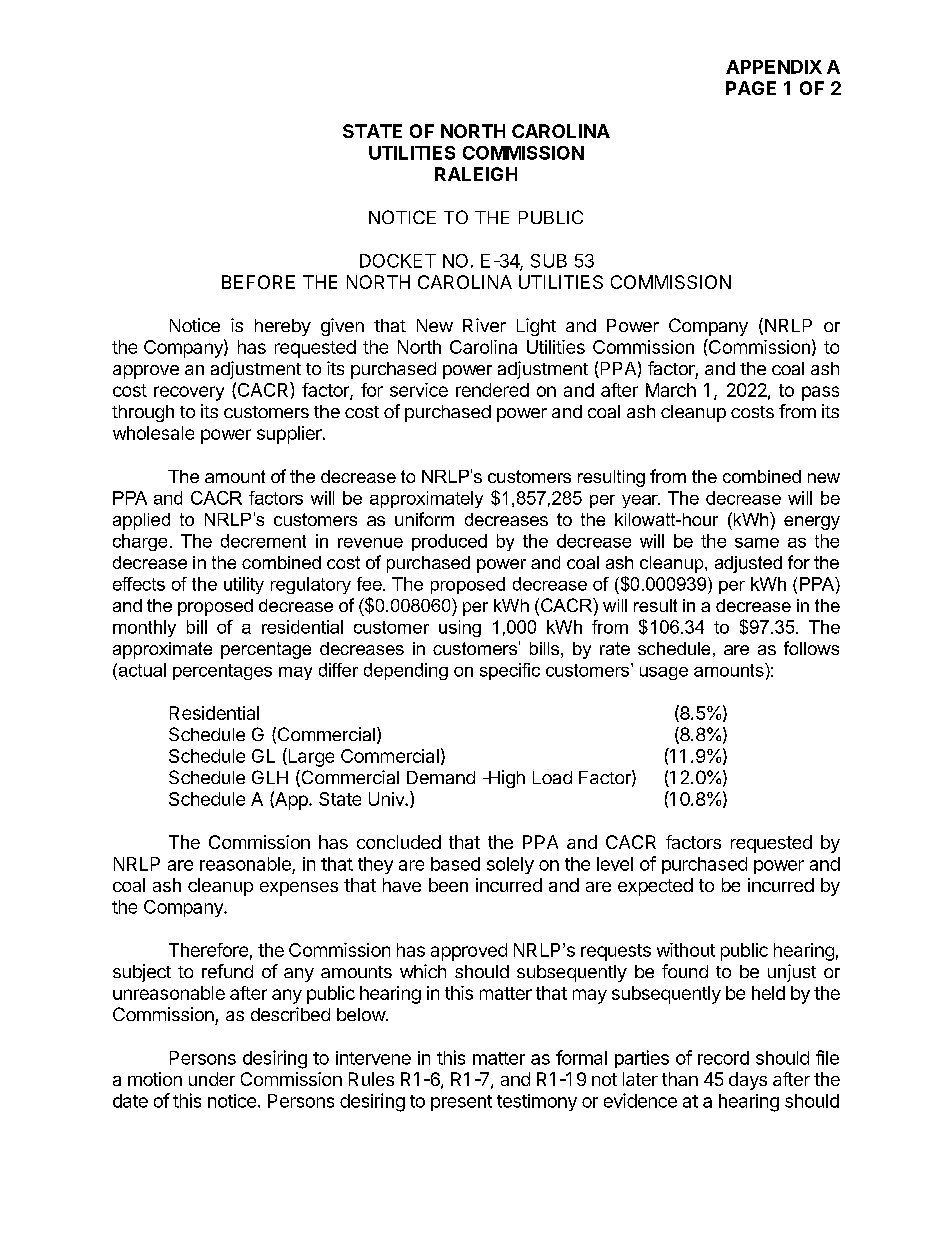 The height and width of the screenshot is (1233, 952). I want to click on adjusted, so click(748, 564).
